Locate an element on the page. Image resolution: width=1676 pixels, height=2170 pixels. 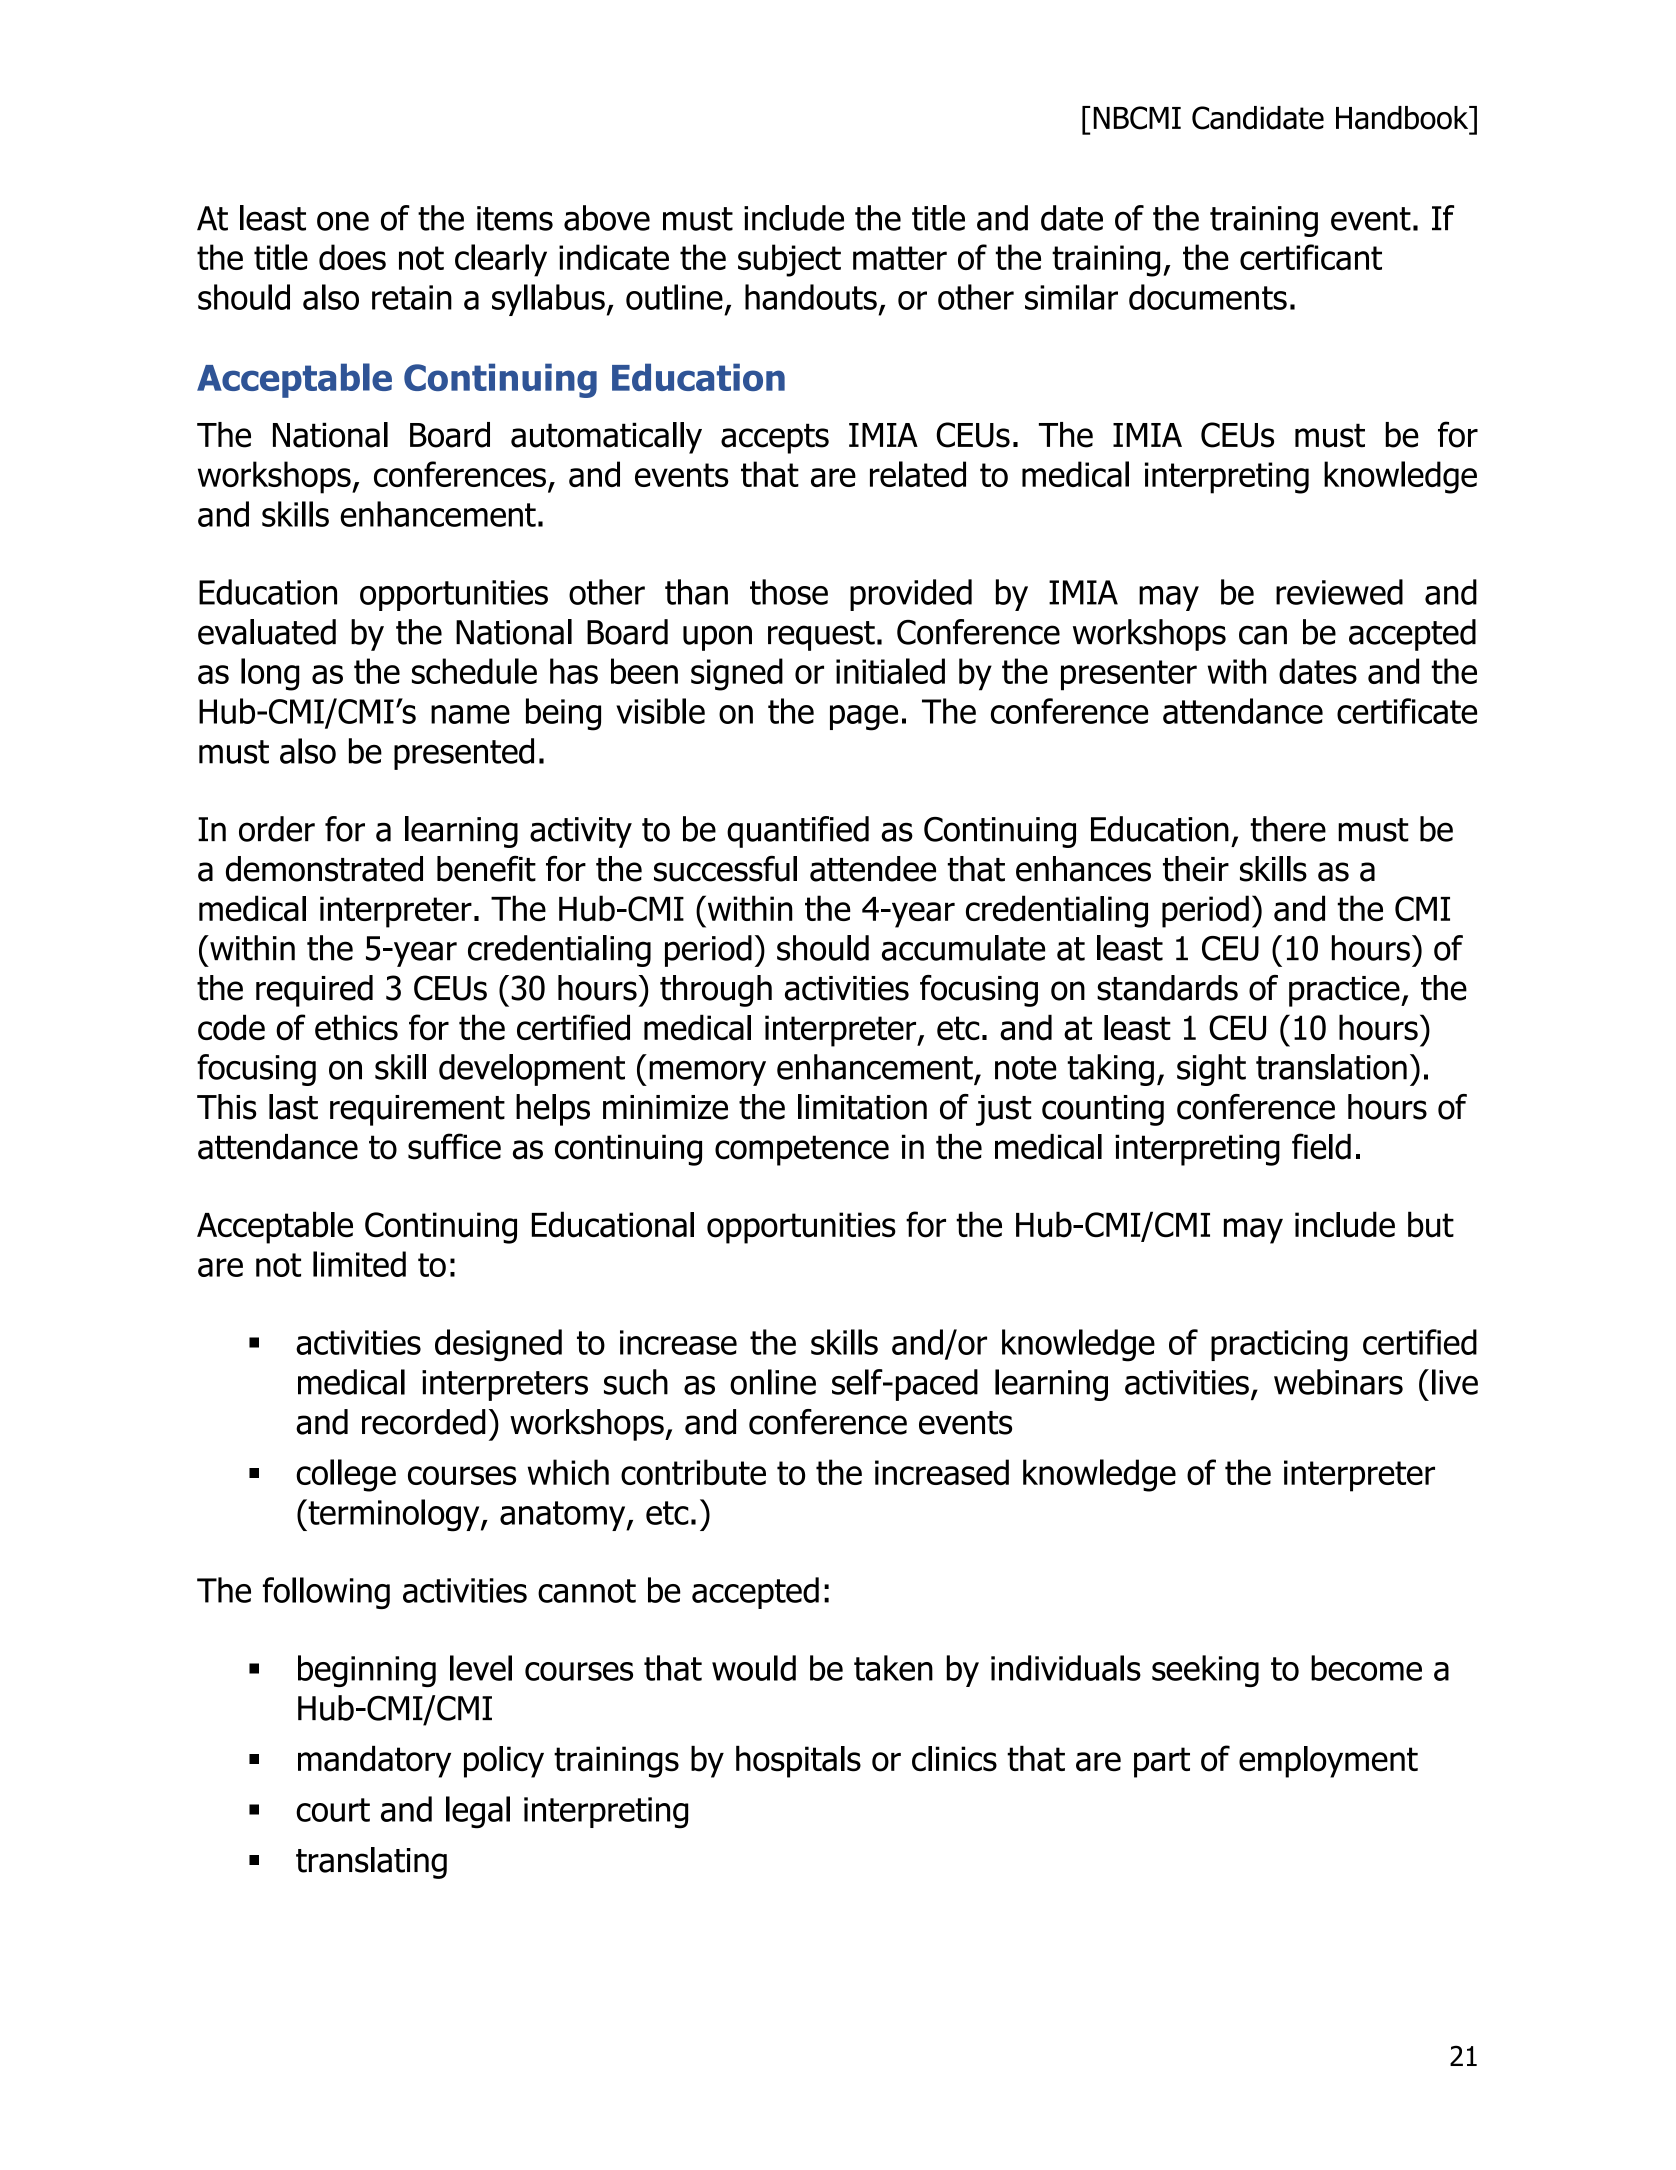
online is located at coordinates (773, 1382).
